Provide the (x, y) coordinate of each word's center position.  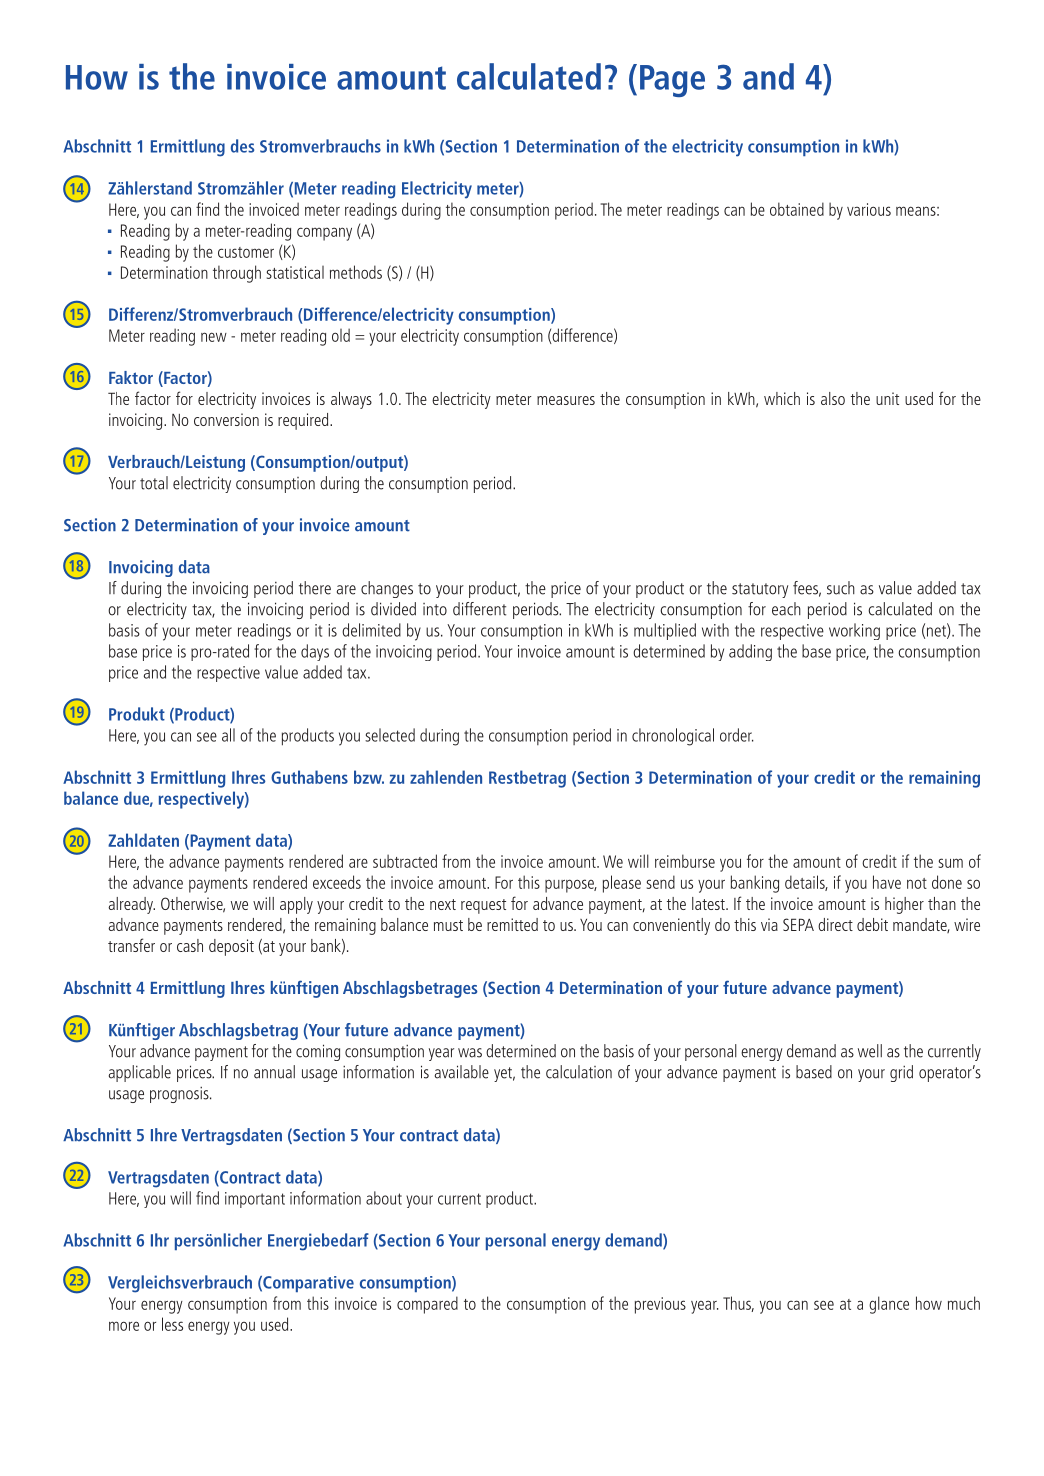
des (242, 146)
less (172, 1324)
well (870, 1051)
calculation (579, 1072)
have (887, 882)
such (841, 588)
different (479, 609)
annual (274, 1072)
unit (887, 398)
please (622, 884)
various (869, 209)
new (214, 337)
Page (672, 81)
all (228, 735)
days (315, 652)
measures (566, 400)
